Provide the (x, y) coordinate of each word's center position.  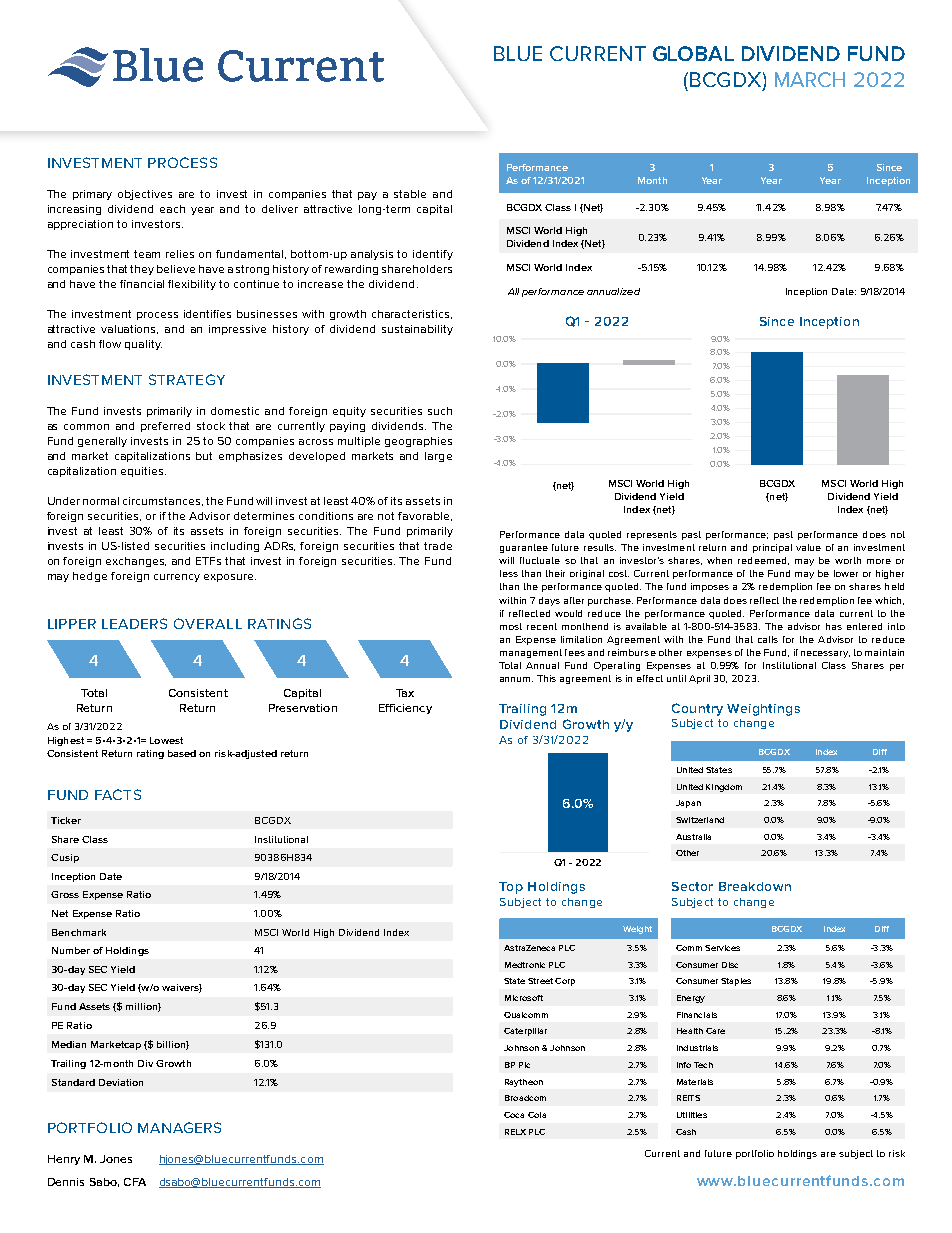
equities (143, 472)
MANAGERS (179, 1127)
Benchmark (79, 932)
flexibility (192, 285)
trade (438, 546)
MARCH (810, 79)
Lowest (166, 740)
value (808, 547)
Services (722, 948)
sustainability (417, 330)
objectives (145, 195)
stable (410, 194)
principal (772, 548)
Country (697, 709)
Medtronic (525, 965)
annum (516, 679)
